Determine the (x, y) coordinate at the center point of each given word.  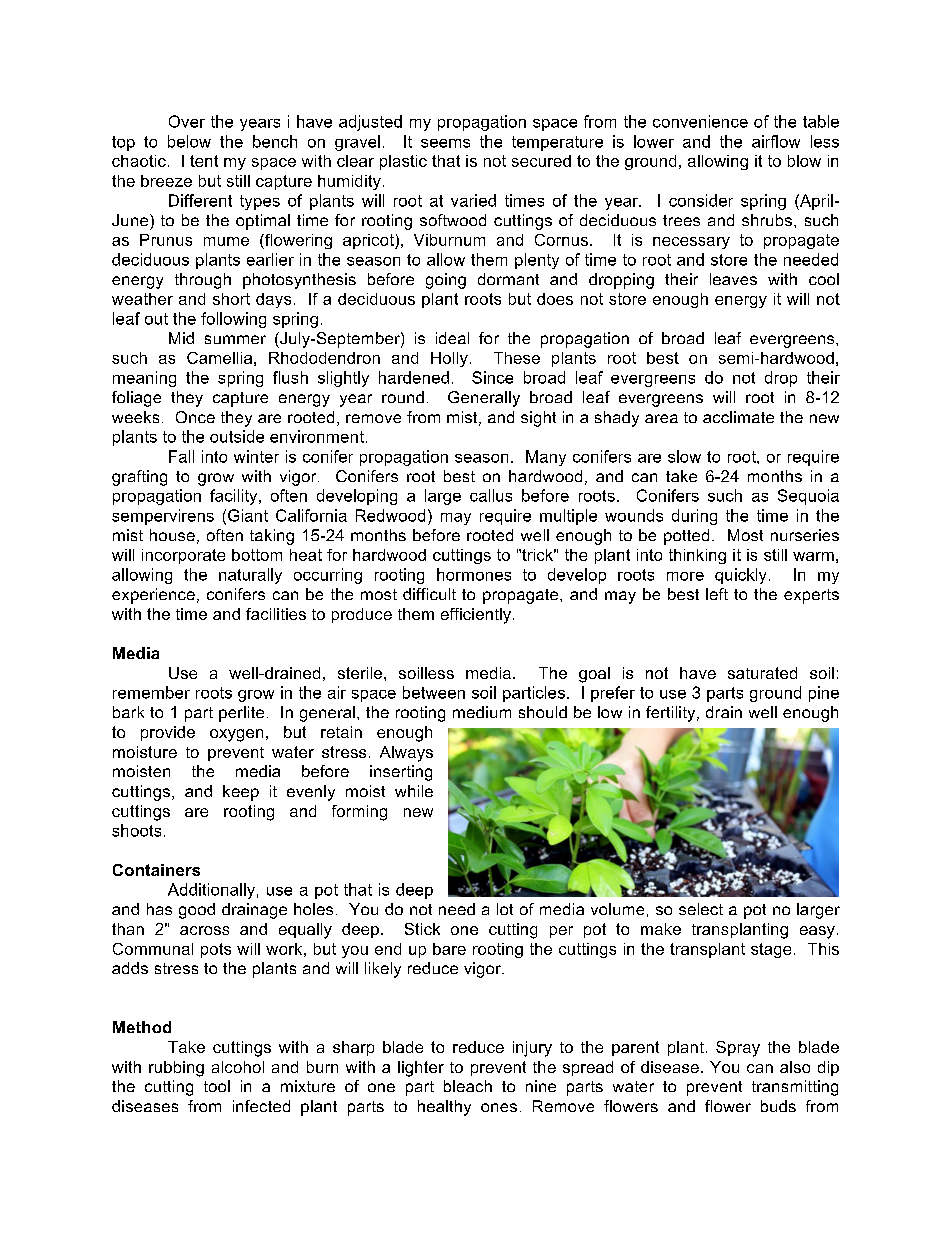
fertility (672, 714)
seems (445, 143)
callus (491, 495)
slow (684, 456)
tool (217, 1086)
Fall (181, 456)
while (414, 791)
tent (204, 161)
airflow (776, 141)
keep (241, 793)
